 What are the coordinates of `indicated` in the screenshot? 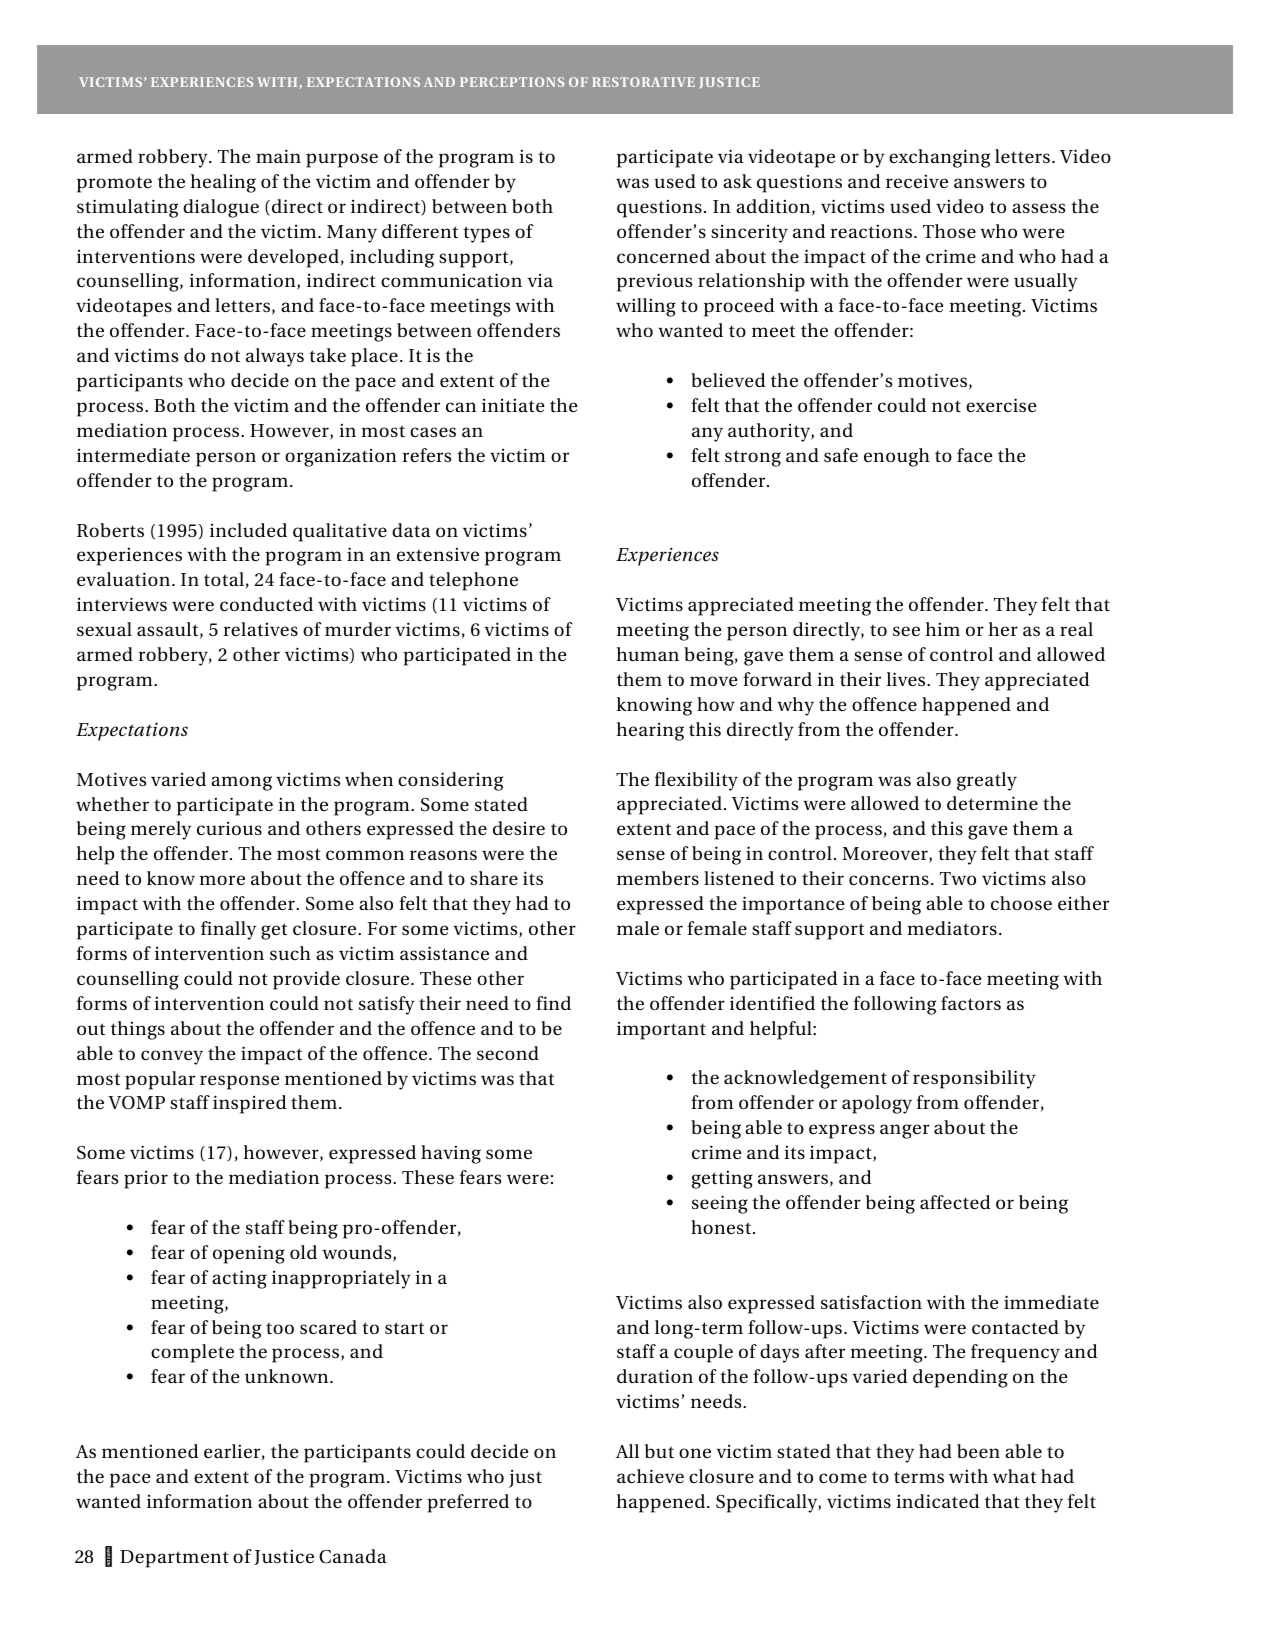 It's located at (938, 1501).
